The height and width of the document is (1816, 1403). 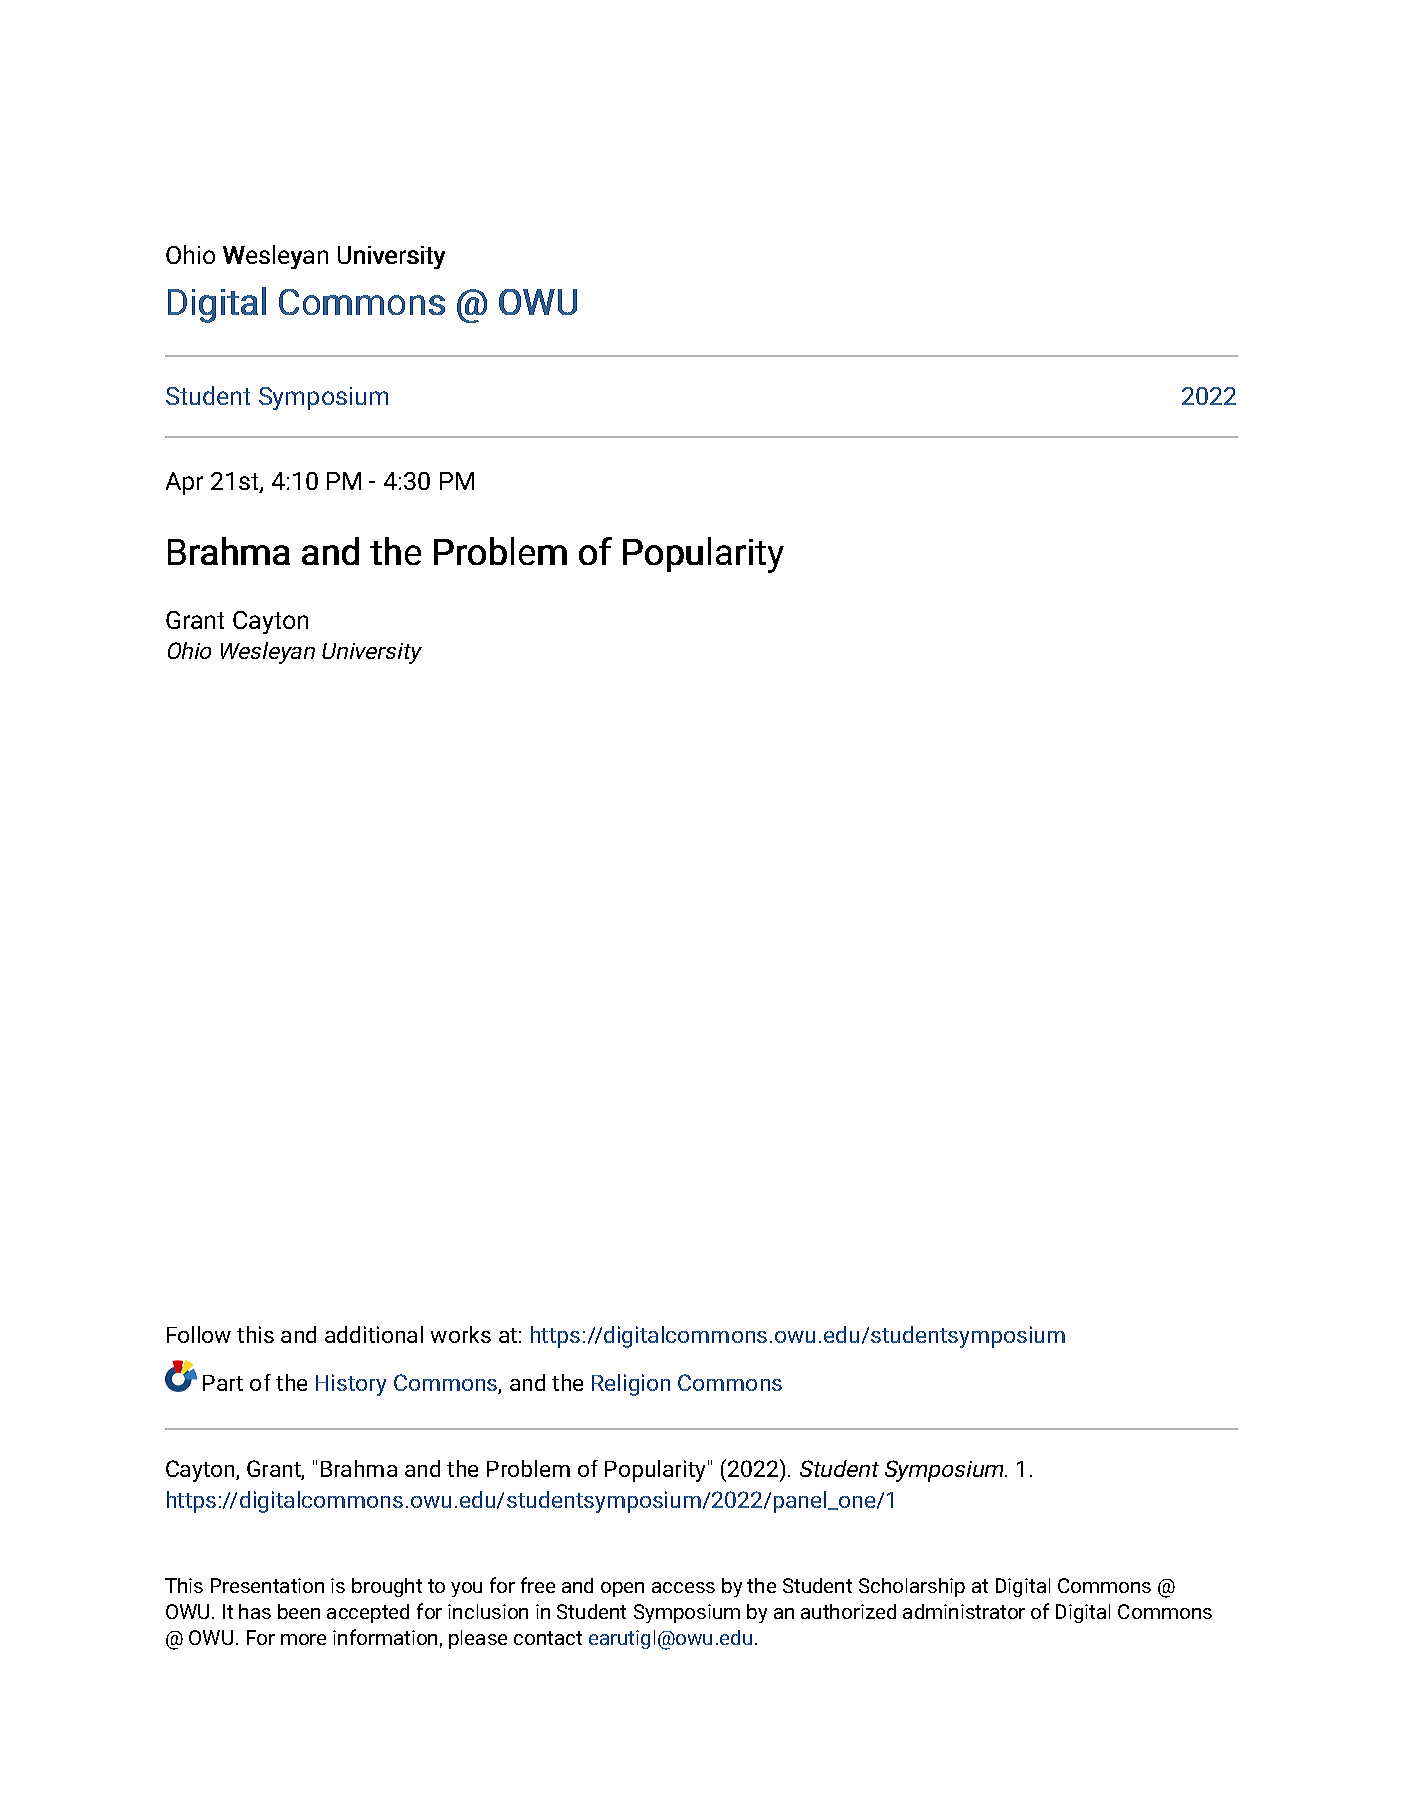 What do you see at coordinates (683, 1587) in the document?
I see `access` at bounding box center [683, 1587].
